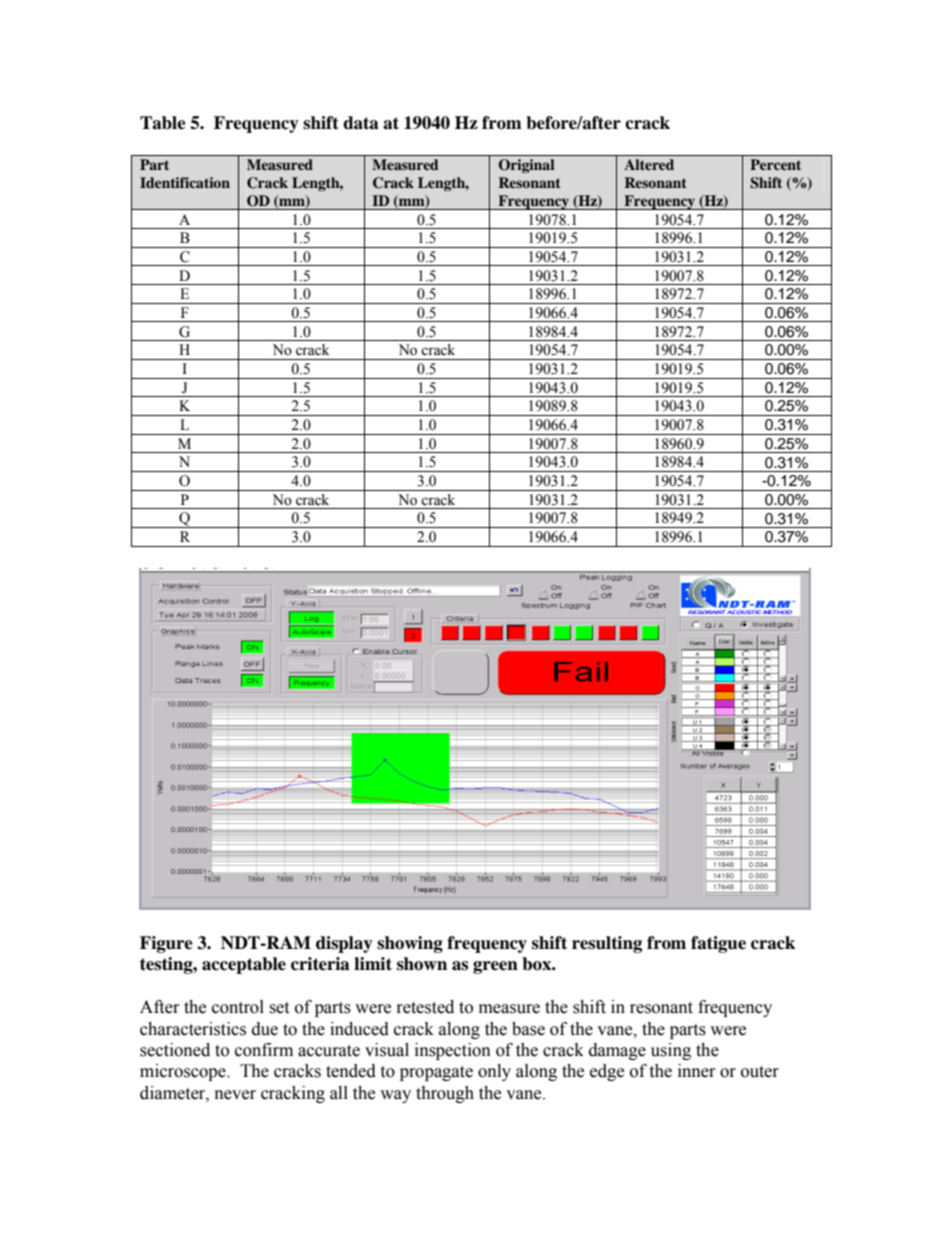 Image resolution: width=952 pixels, height=1233 pixels. I want to click on fatigue, so click(718, 944).
